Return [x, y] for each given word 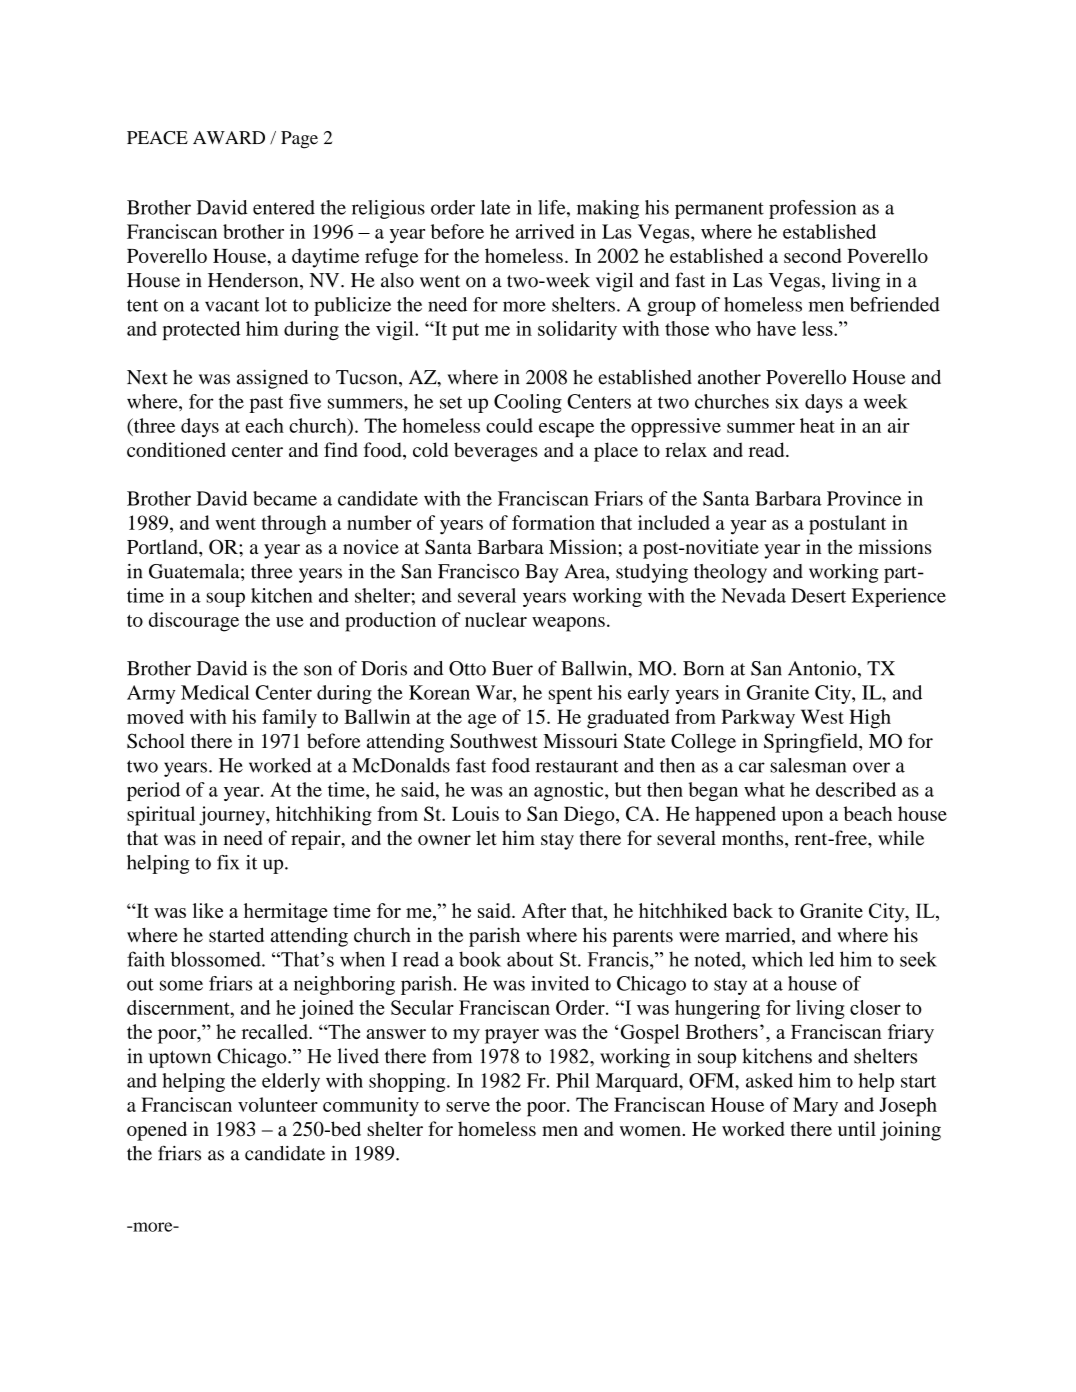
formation [553, 522]
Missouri [580, 740]
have [776, 328]
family [289, 719]
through [294, 525]
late [495, 207]
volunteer [278, 1104]
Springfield [812, 743]
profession [812, 209]
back [753, 910]
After [544, 910]
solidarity [577, 330]
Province [864, 498]
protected [201, 330]
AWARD [229, 137]
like [208, 910]
